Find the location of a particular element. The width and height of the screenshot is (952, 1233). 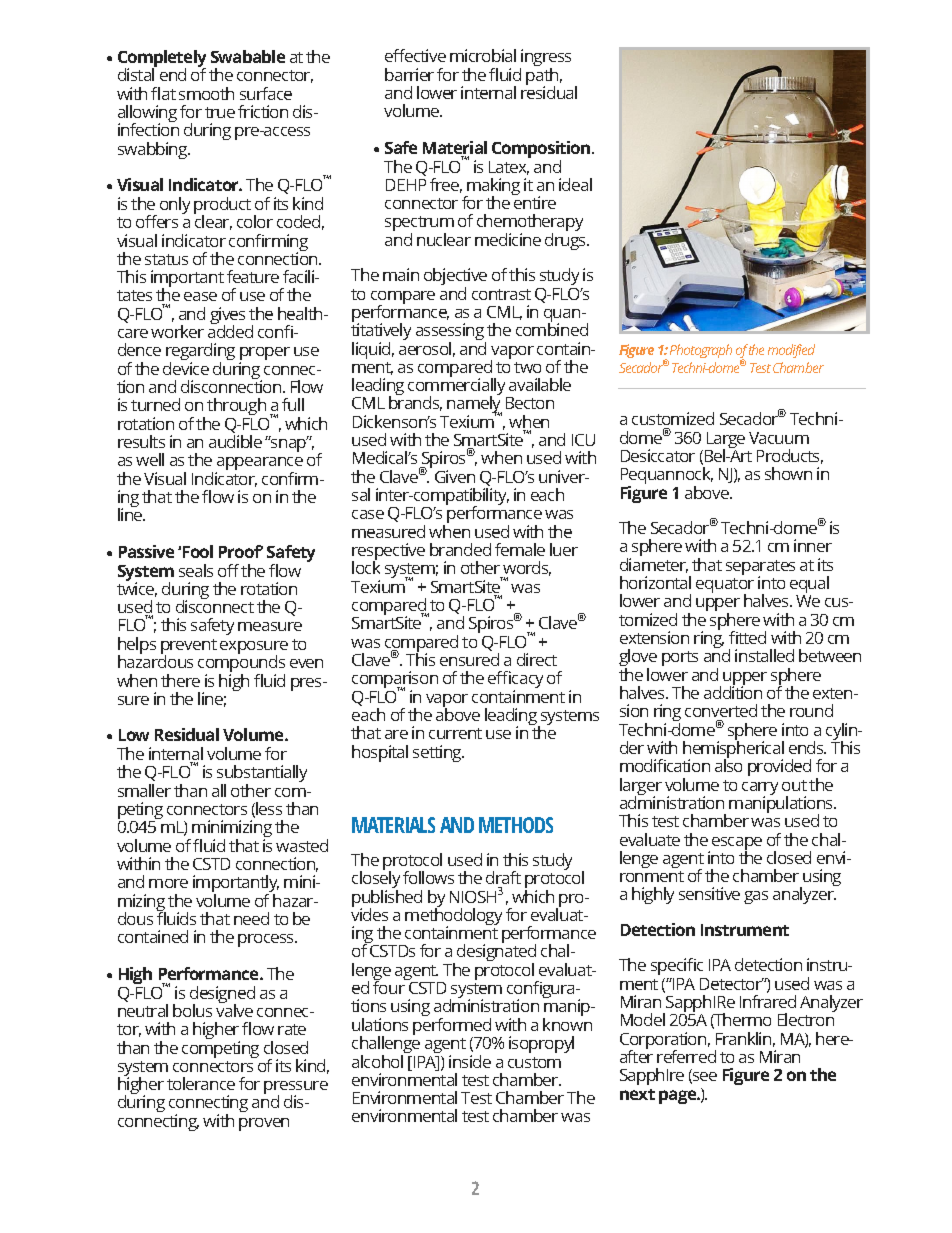

see is located at coordinates (704, 1078).
